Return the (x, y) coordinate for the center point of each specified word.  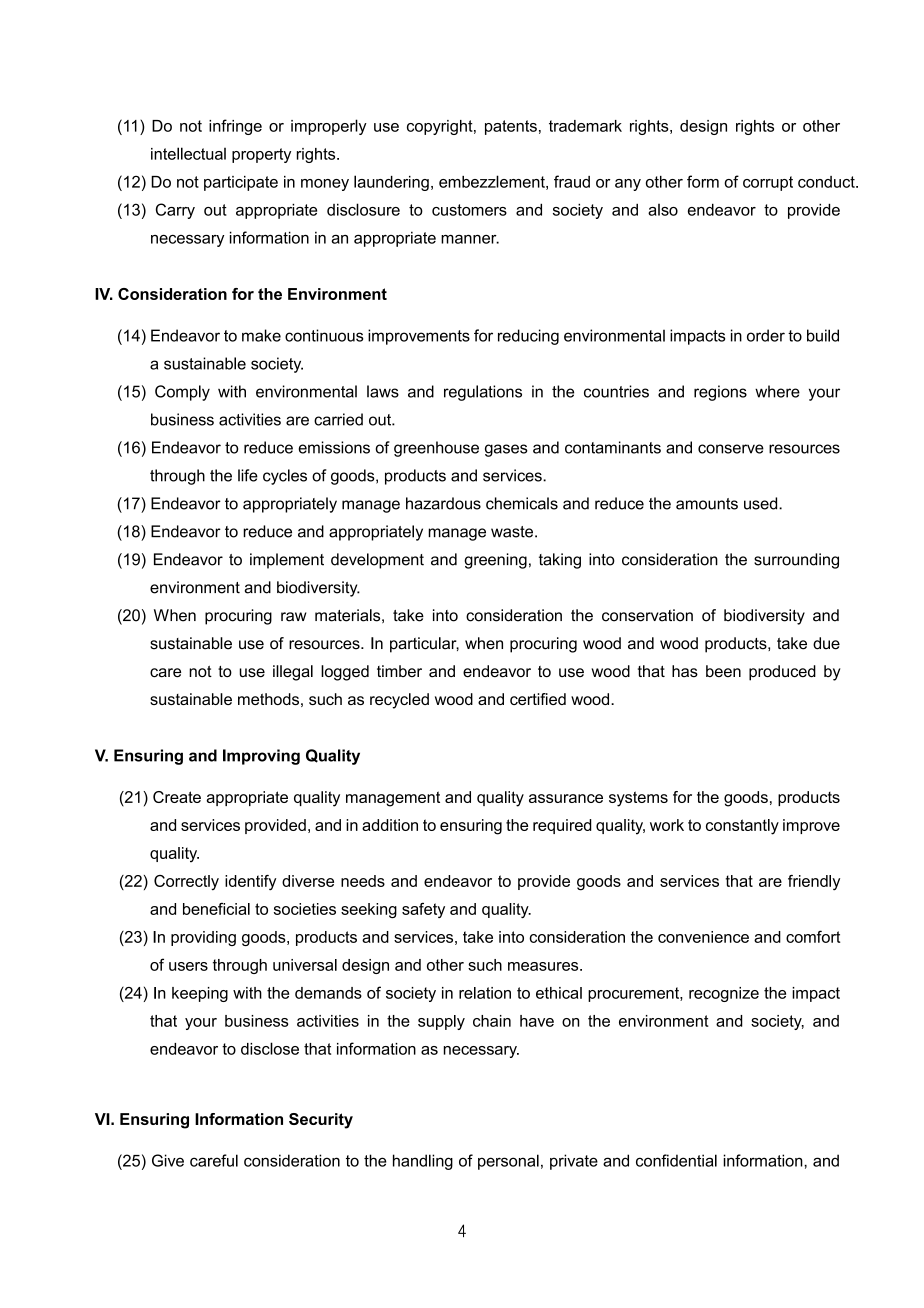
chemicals (522, 503)
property (261, 155)
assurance (566, 798)
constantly (742, 827)
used (762, 503)
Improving (261, 757)
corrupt (768, 183)
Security (321, 1121)
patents (511, 127)
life (248, 475)
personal (508, 1162)
